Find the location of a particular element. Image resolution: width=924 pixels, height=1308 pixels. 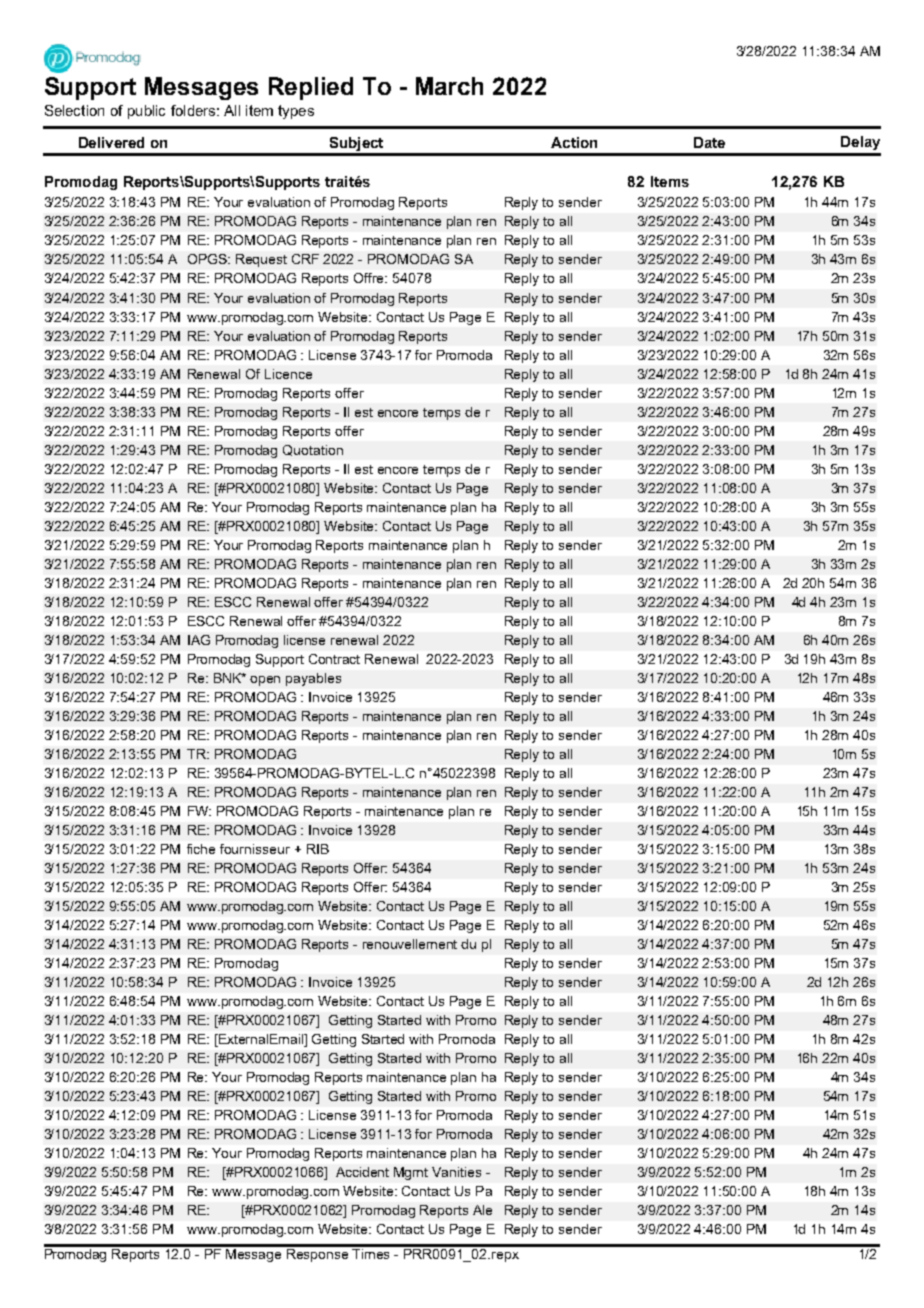

Mgmt is located at coordinates (411, 1173).
